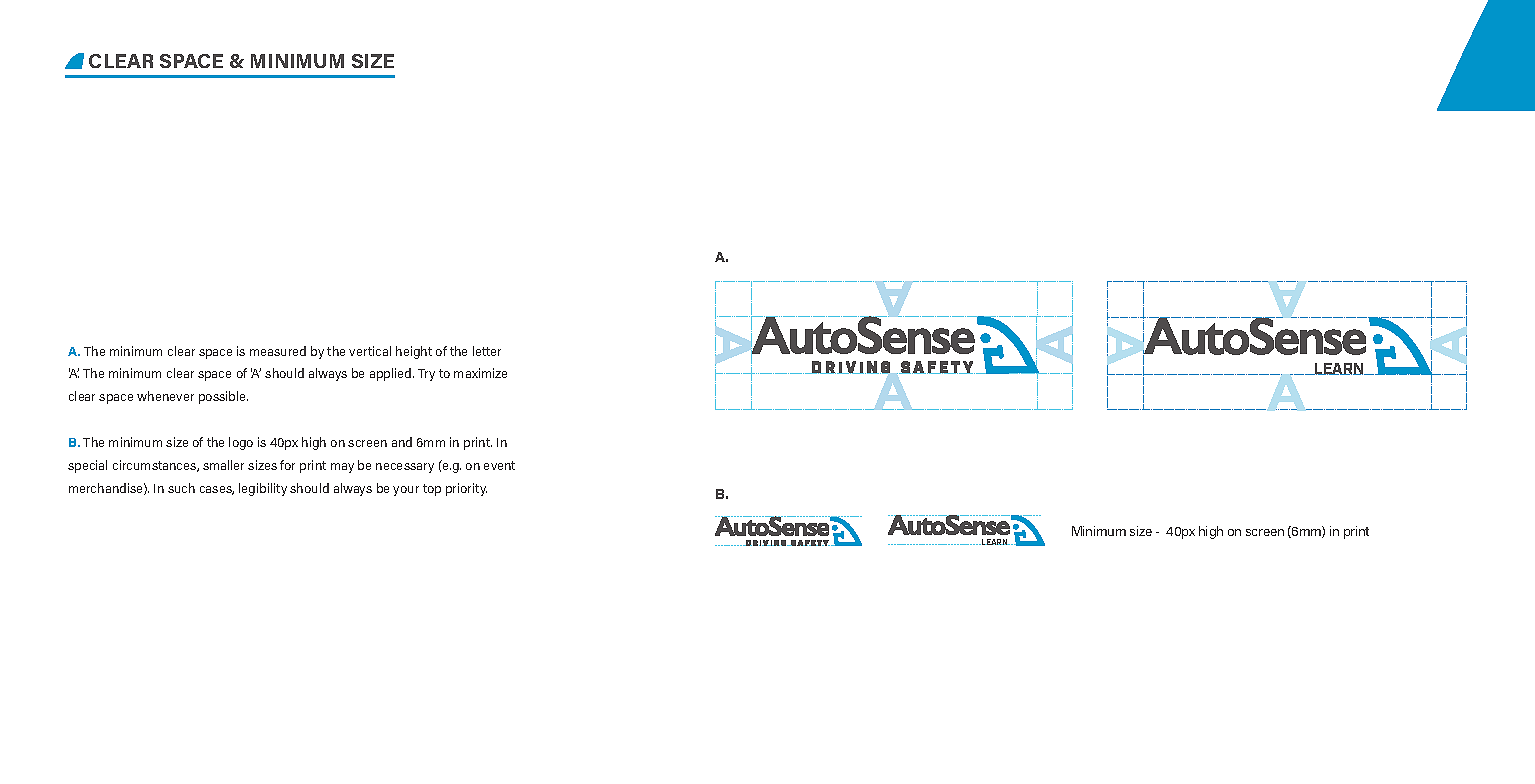 The height and width of the page is (784, 1535). I want to click on such, so click(181, 488).
